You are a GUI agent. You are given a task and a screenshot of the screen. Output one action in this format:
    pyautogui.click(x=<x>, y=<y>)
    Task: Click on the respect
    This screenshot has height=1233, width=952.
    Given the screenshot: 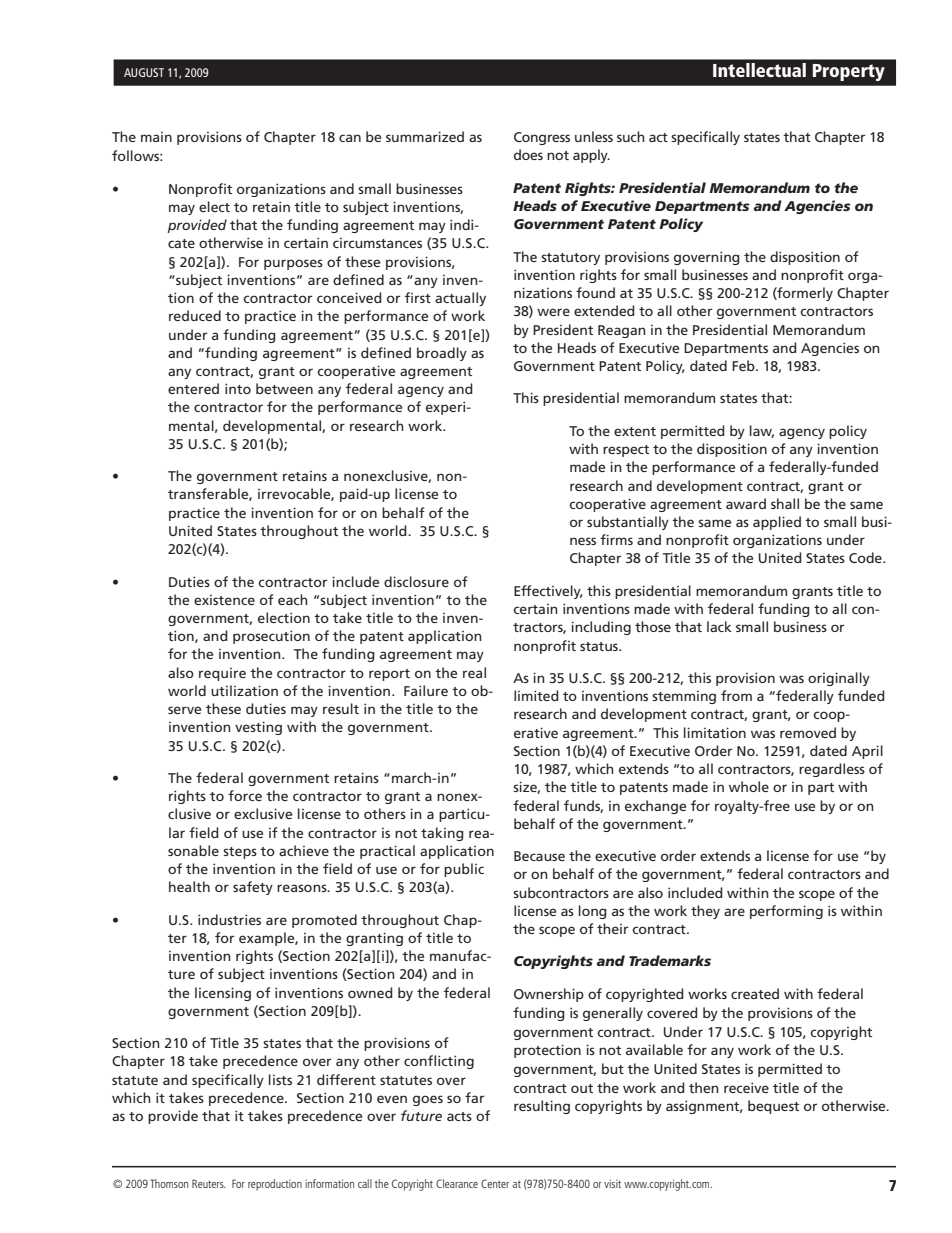 What is the action you would take?
    pyautogui.click(x=626, y=451)
